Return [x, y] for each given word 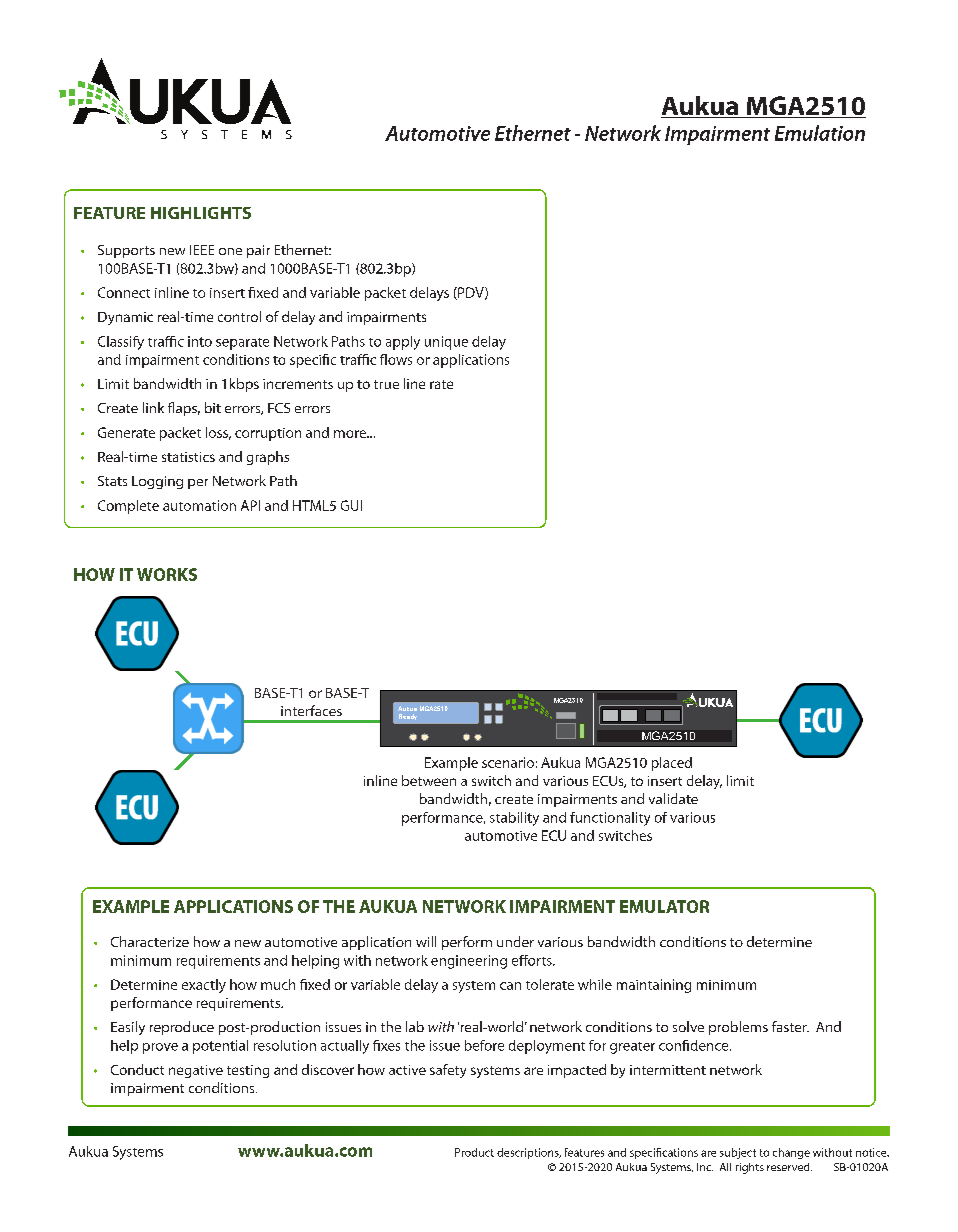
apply [403, 343]
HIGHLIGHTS [201, 213]
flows [396, 359]
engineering [469, 962]
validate [673, 798]
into [200, 341]
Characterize [150, 941]
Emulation [820, 133]
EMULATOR [664, 906]
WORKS [167, 574]
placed [672, 764]
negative [196, 1071]
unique [446, 343]
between [429, 780]
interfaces [311, 710]
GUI [351, 505]
